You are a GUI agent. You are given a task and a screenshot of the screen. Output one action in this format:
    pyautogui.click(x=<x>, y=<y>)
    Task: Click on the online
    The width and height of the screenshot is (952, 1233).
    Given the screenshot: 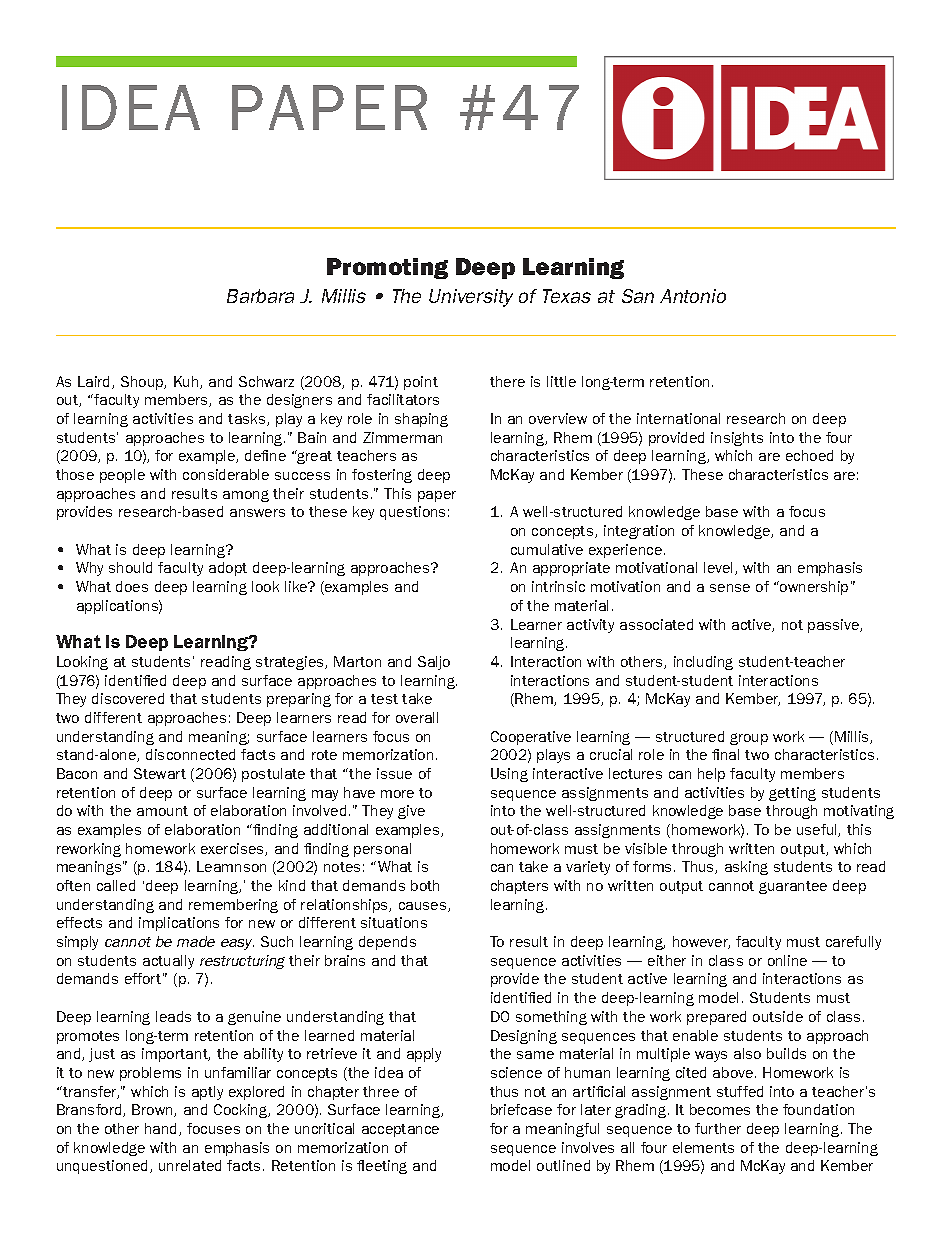 What is the action you would take?
    pyautogui.click(x=787, y=960)
